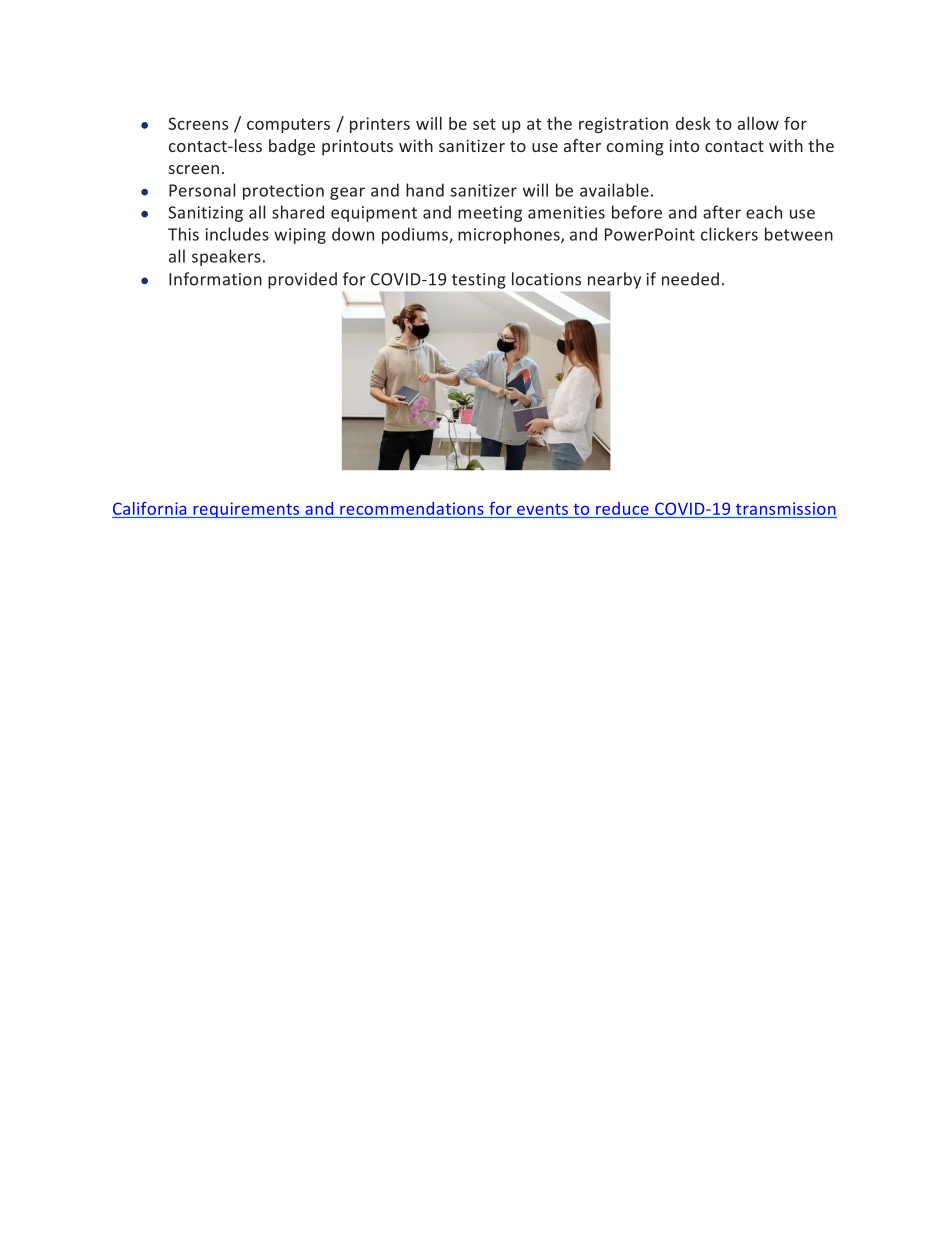 This document has width=952, height=1233. Describe the element at coordinates (693, 123) in the document. I see `desk` at that location.
